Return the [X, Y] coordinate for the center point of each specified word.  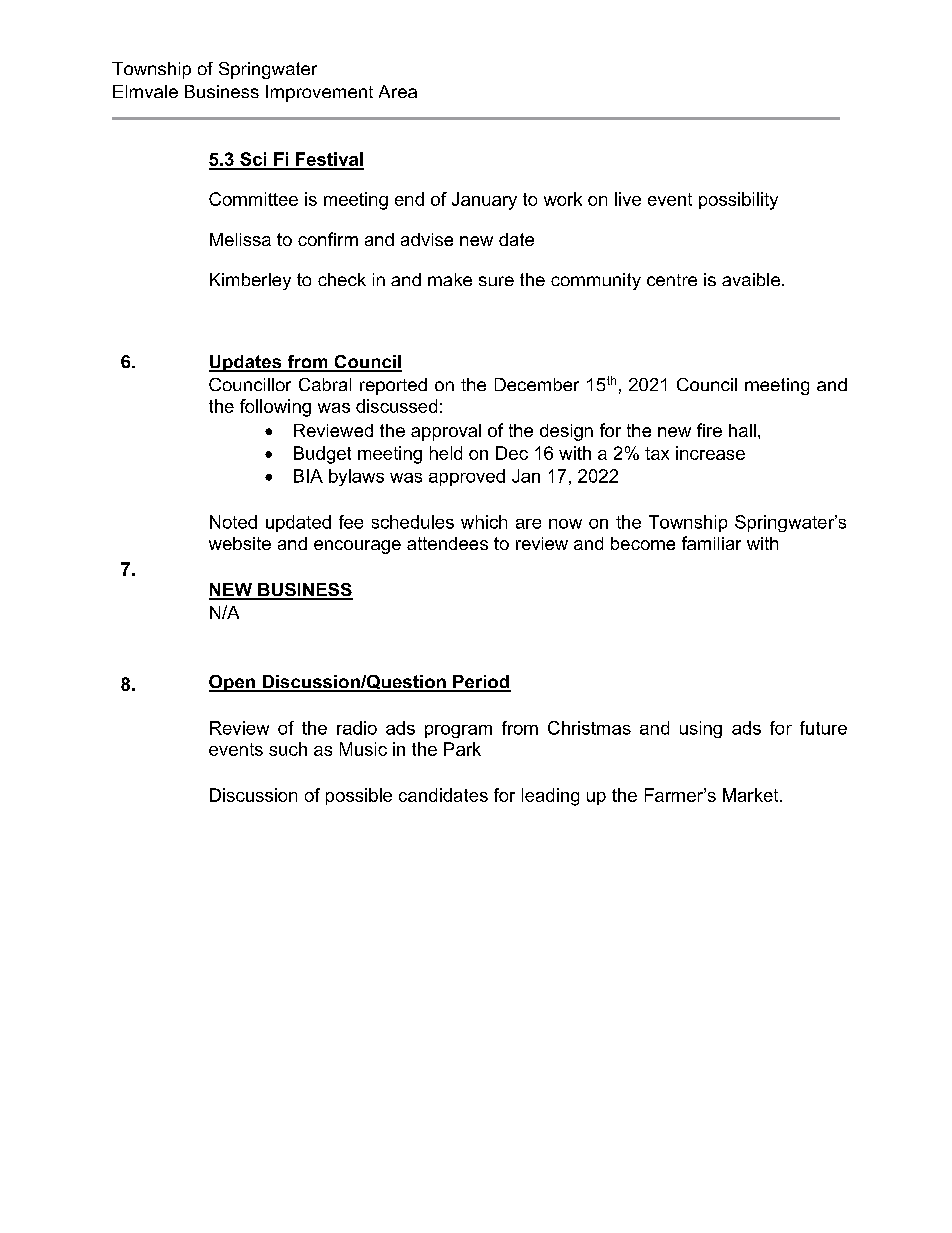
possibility [738, 201]
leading [550, 797]
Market [752, 795]
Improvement [319, 93]
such [288, 749]
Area [398, 91]
